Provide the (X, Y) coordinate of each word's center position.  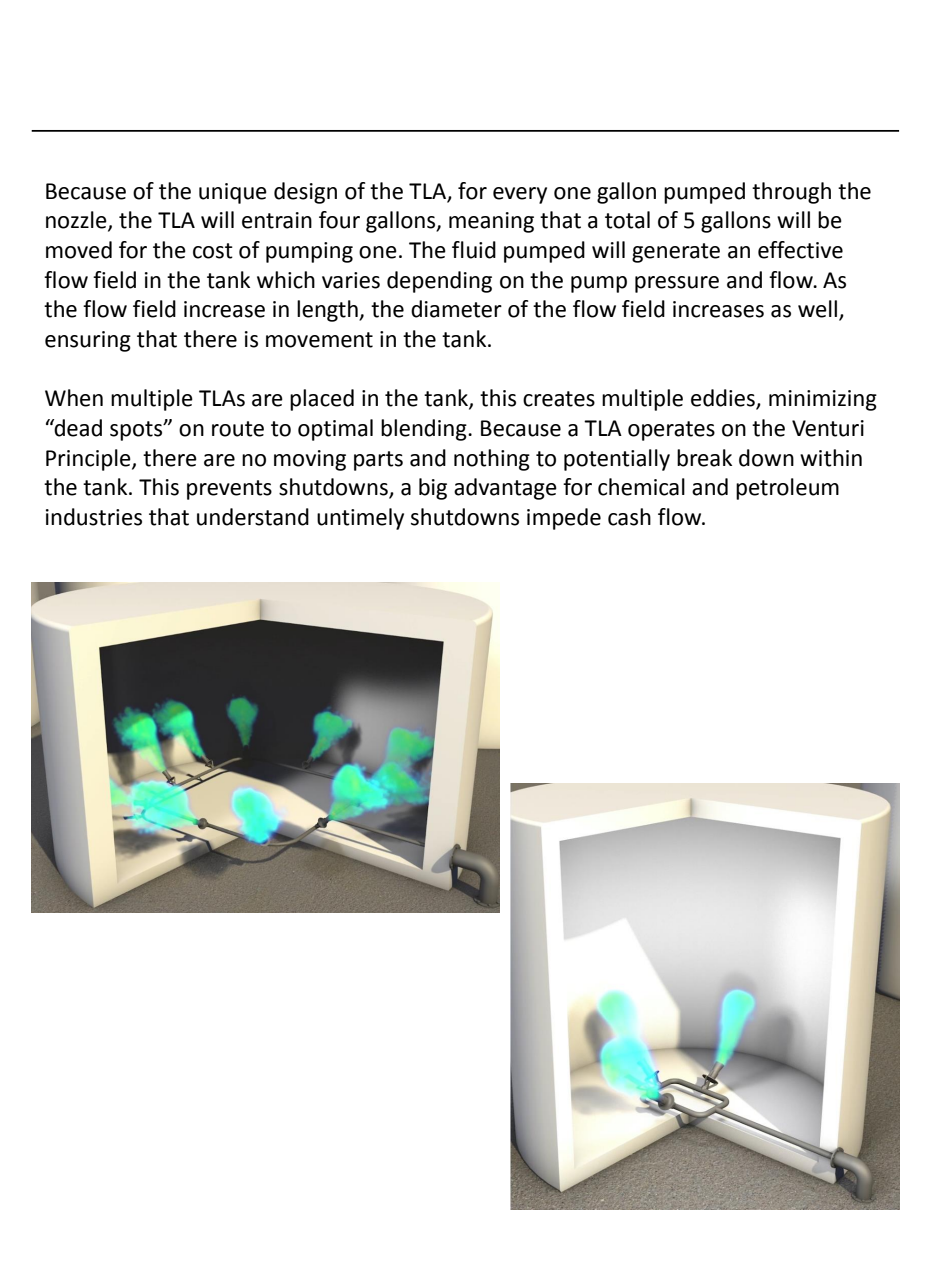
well (819, 310)
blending (425, 430)
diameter (456, 309)
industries (94, 517)
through (791, 193)
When (74, 398)
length (328, 311)
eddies (724, 399)
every (520, 195)
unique (233, 193)
